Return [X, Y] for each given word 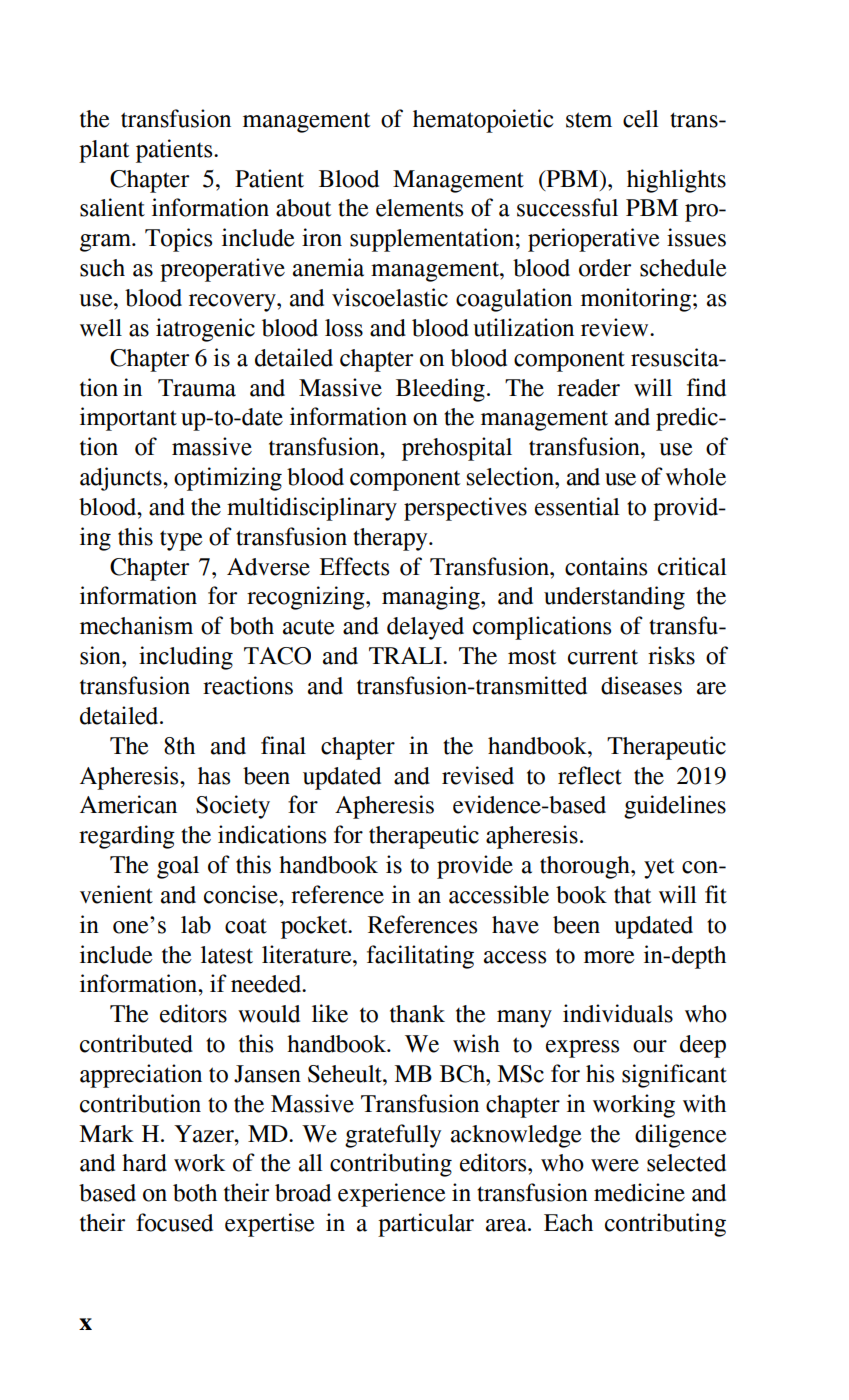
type [181, 540]
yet [659, 869]
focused [174, 1222]
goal [178, 867]
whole [696, 477]
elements [419, 208]
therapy [391, 539]
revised [478, 775]
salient [112, 207]
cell [641, 119]
